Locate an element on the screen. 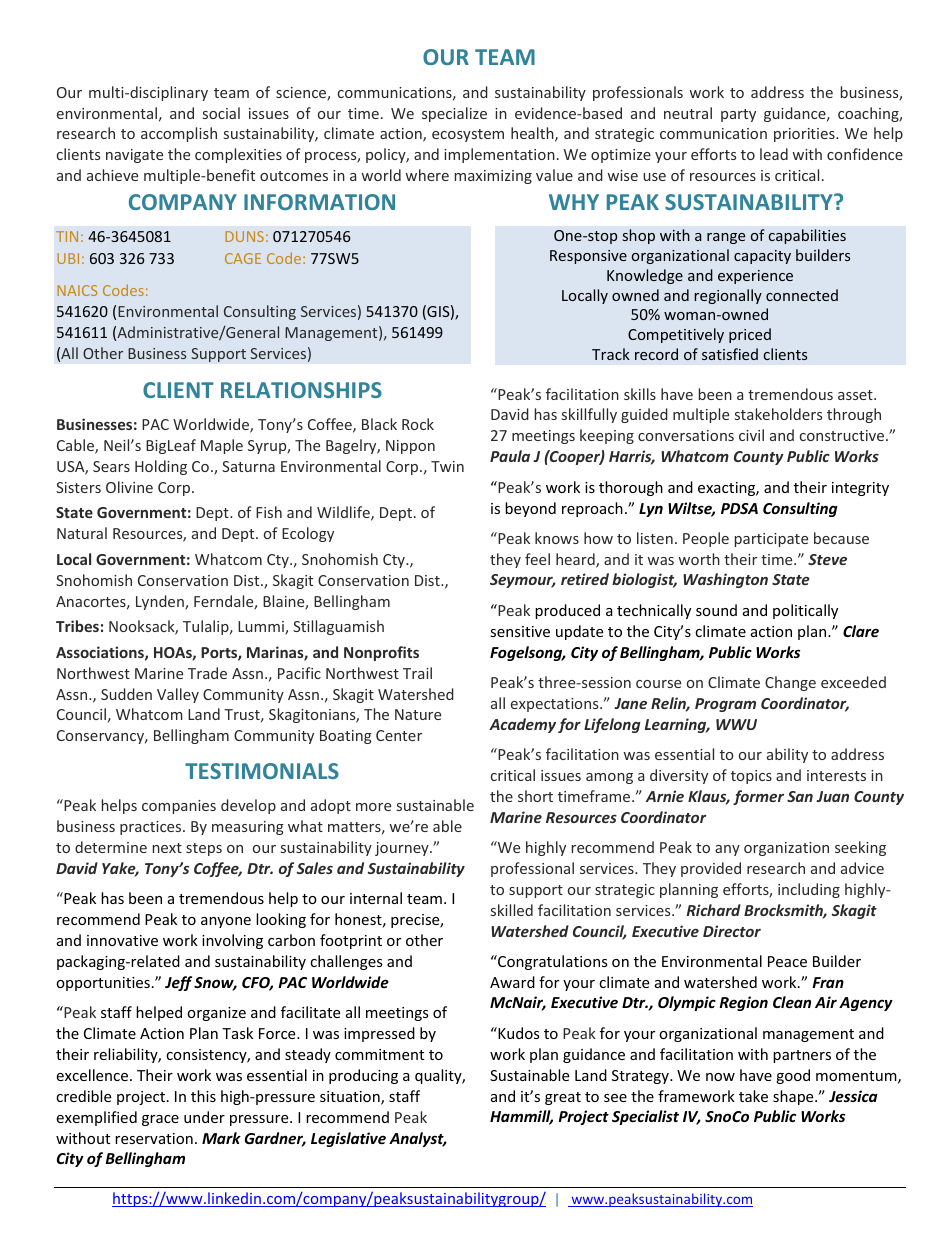  ecosystem is located at coordinates (468, 135).
